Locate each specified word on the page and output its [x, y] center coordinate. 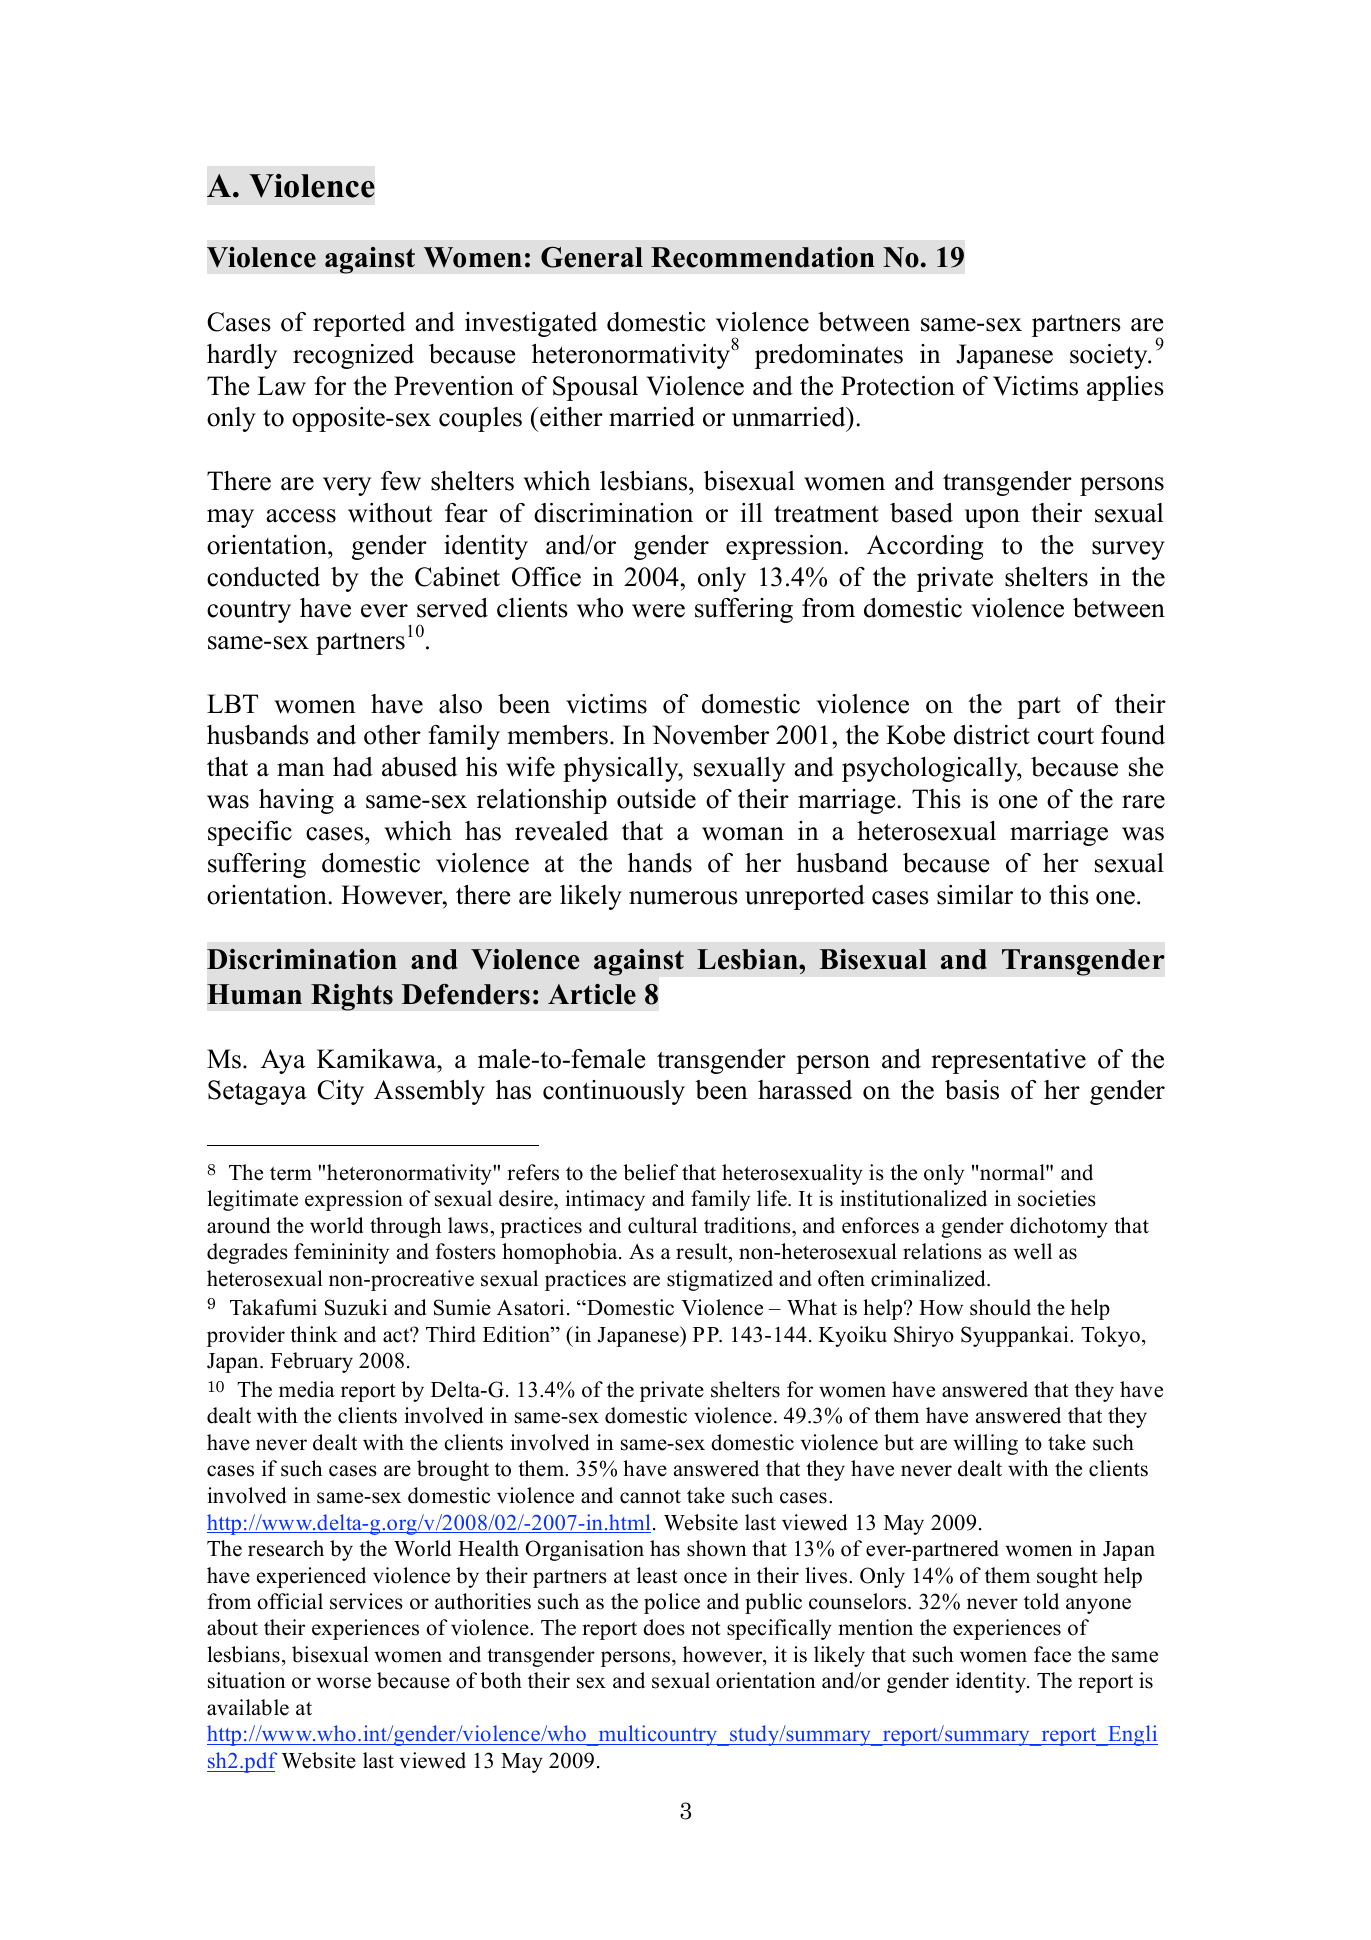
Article [592, 994]
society [1110, 356]
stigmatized [720, 1280]
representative [1008, 1061]
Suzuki [356, 1307]
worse [343, 1683]
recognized [353, 356]
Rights [352, 997]
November [710, 735]
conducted [263, 577]
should [1000, 1307]
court [1066, 736]
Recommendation [763, 257]
